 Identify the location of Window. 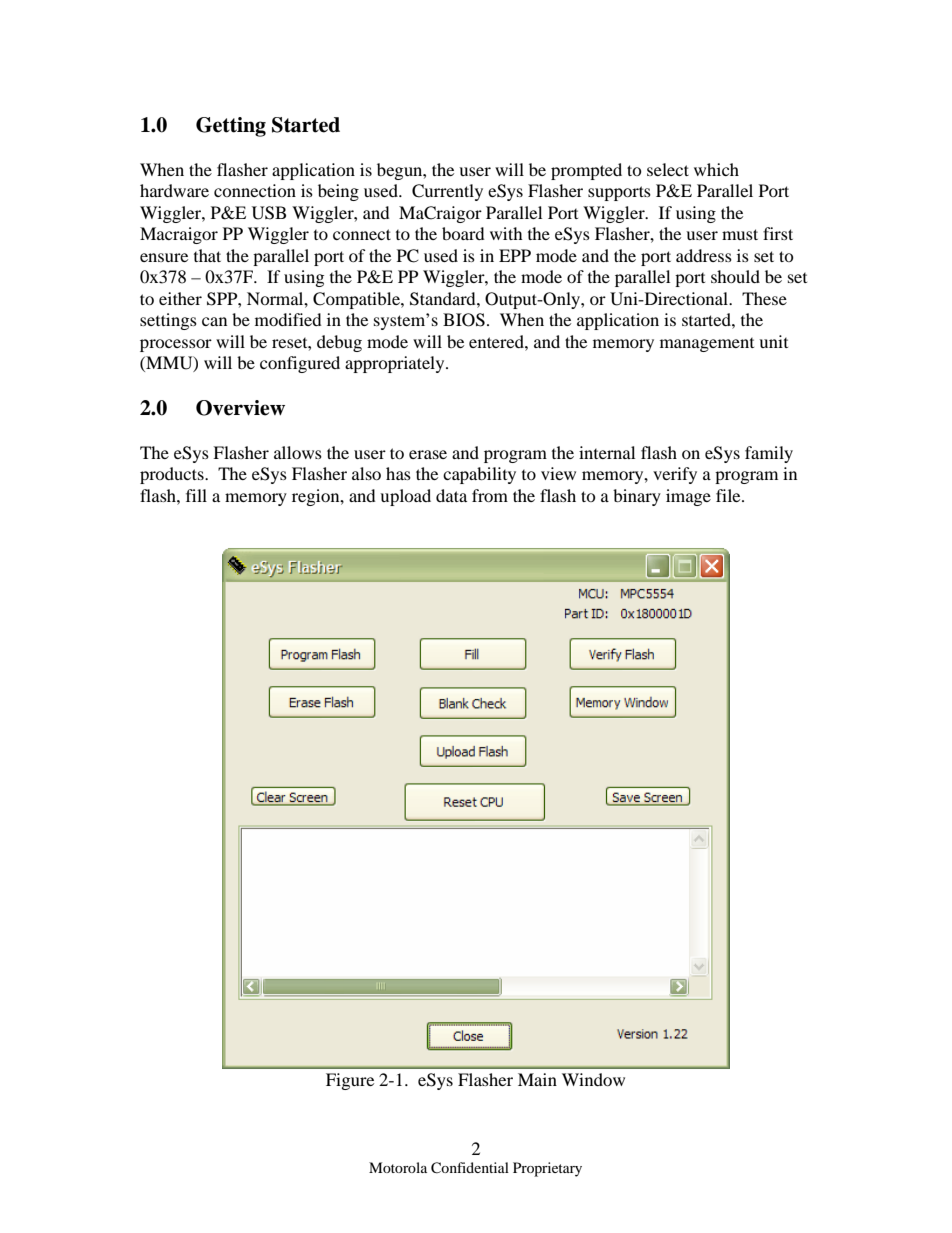
(593, 1079).
